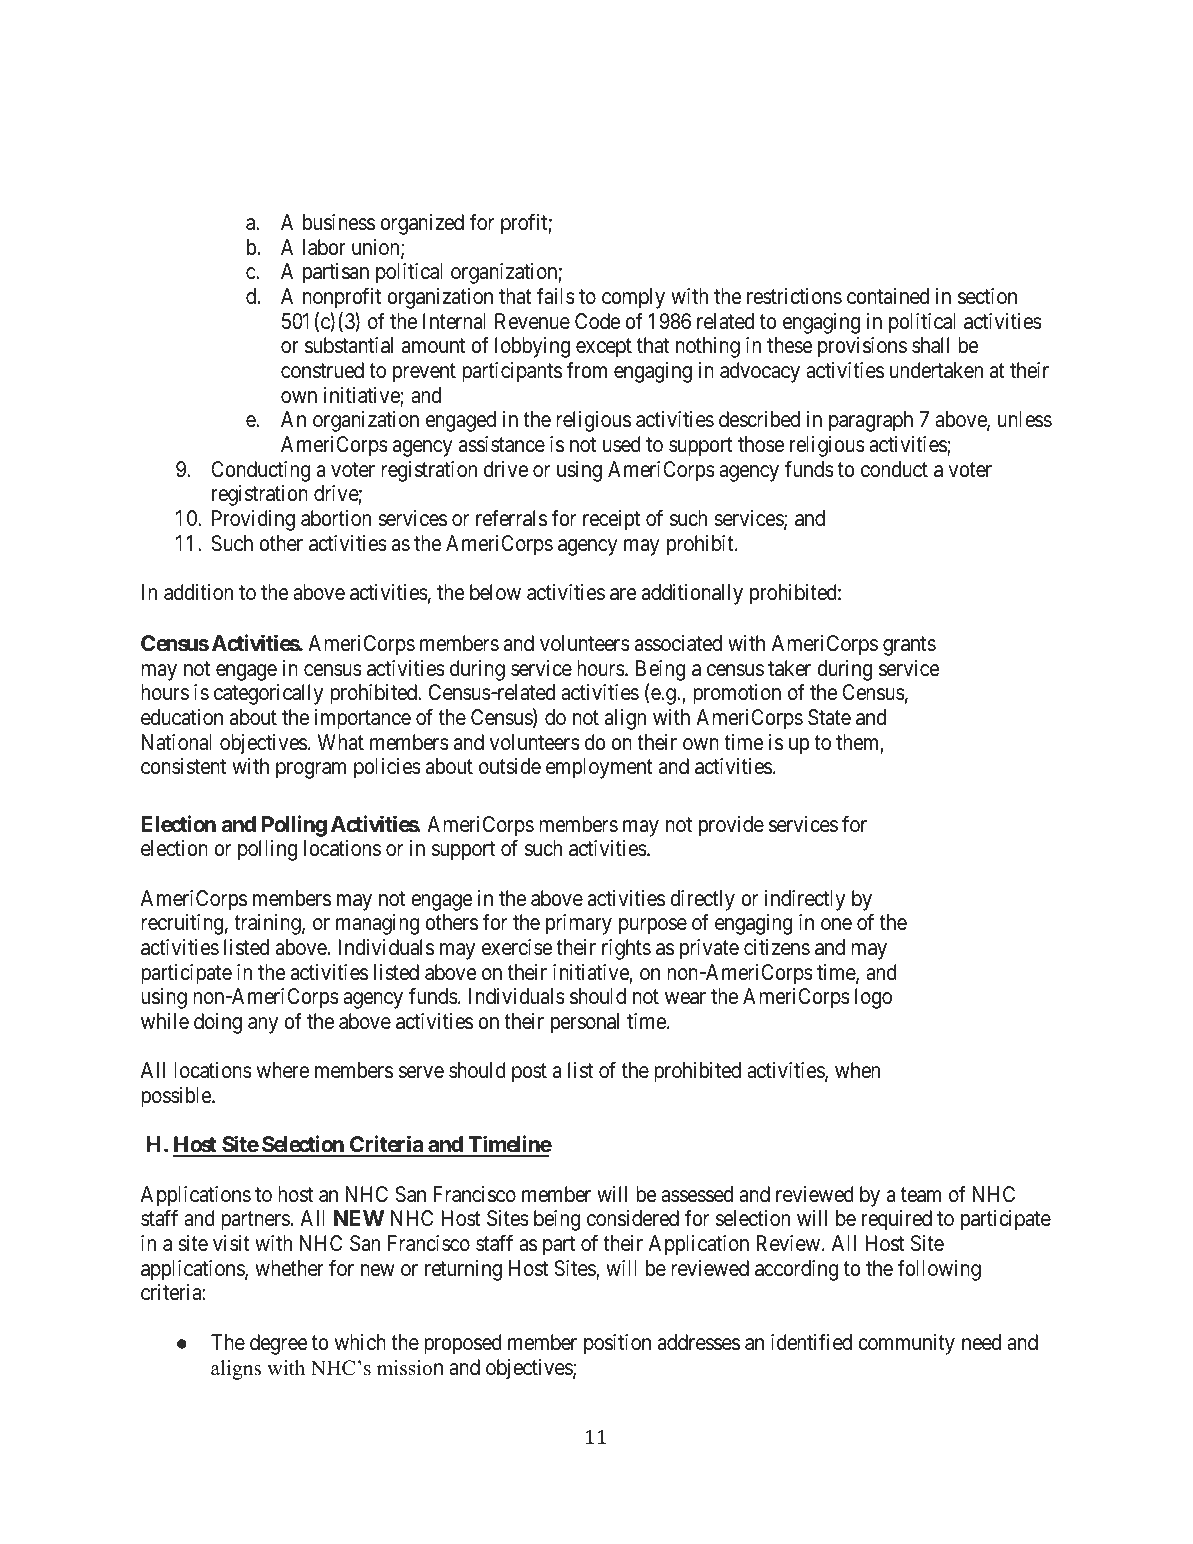 The image size is (1193, 1544). What do you see at coordinates (617, 1344) in the page?
I see `position` at bounding box center [617, 1344].
